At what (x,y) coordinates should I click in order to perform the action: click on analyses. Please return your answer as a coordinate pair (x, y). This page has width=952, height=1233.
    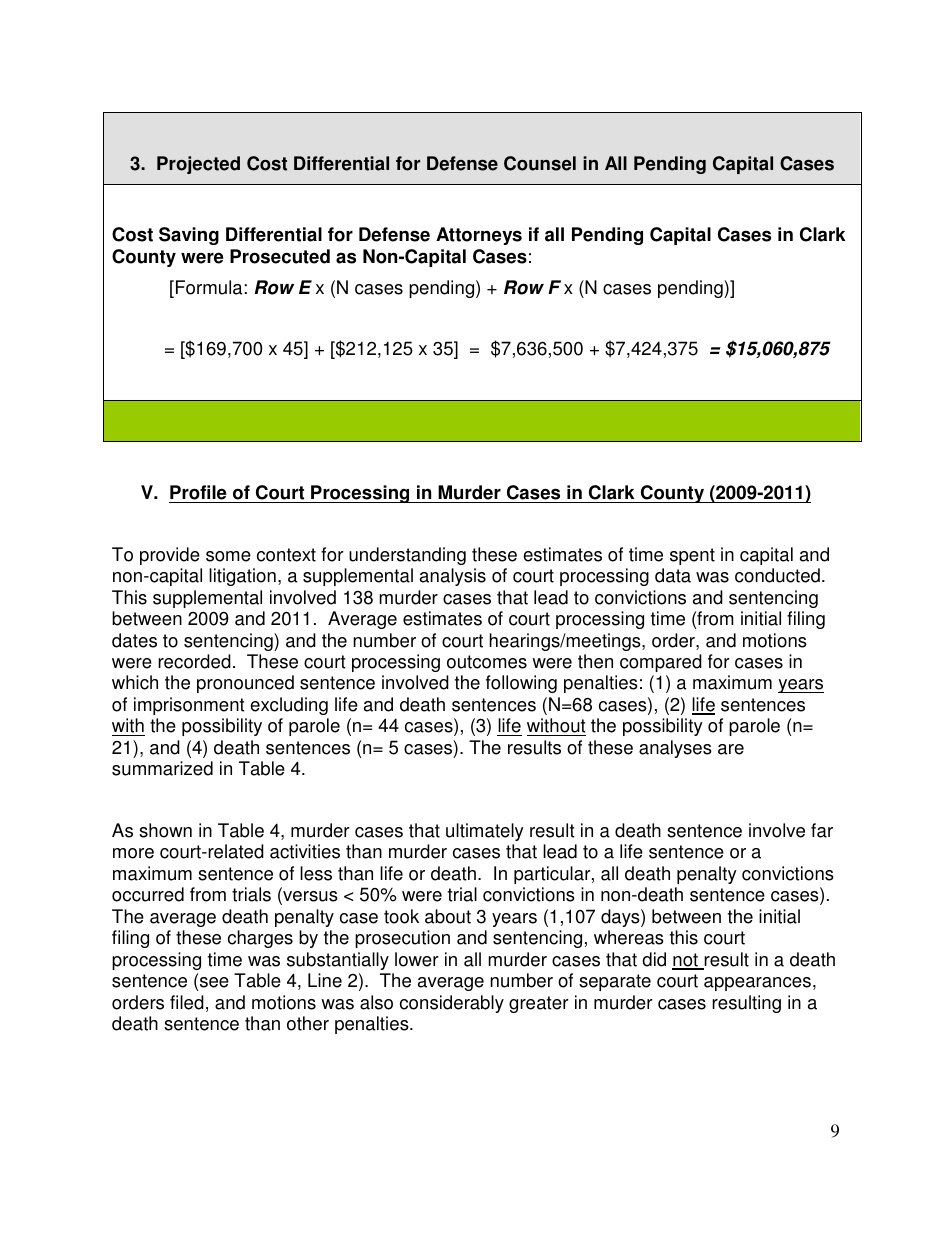
    Looking at the image, I should click on (675, 749).
